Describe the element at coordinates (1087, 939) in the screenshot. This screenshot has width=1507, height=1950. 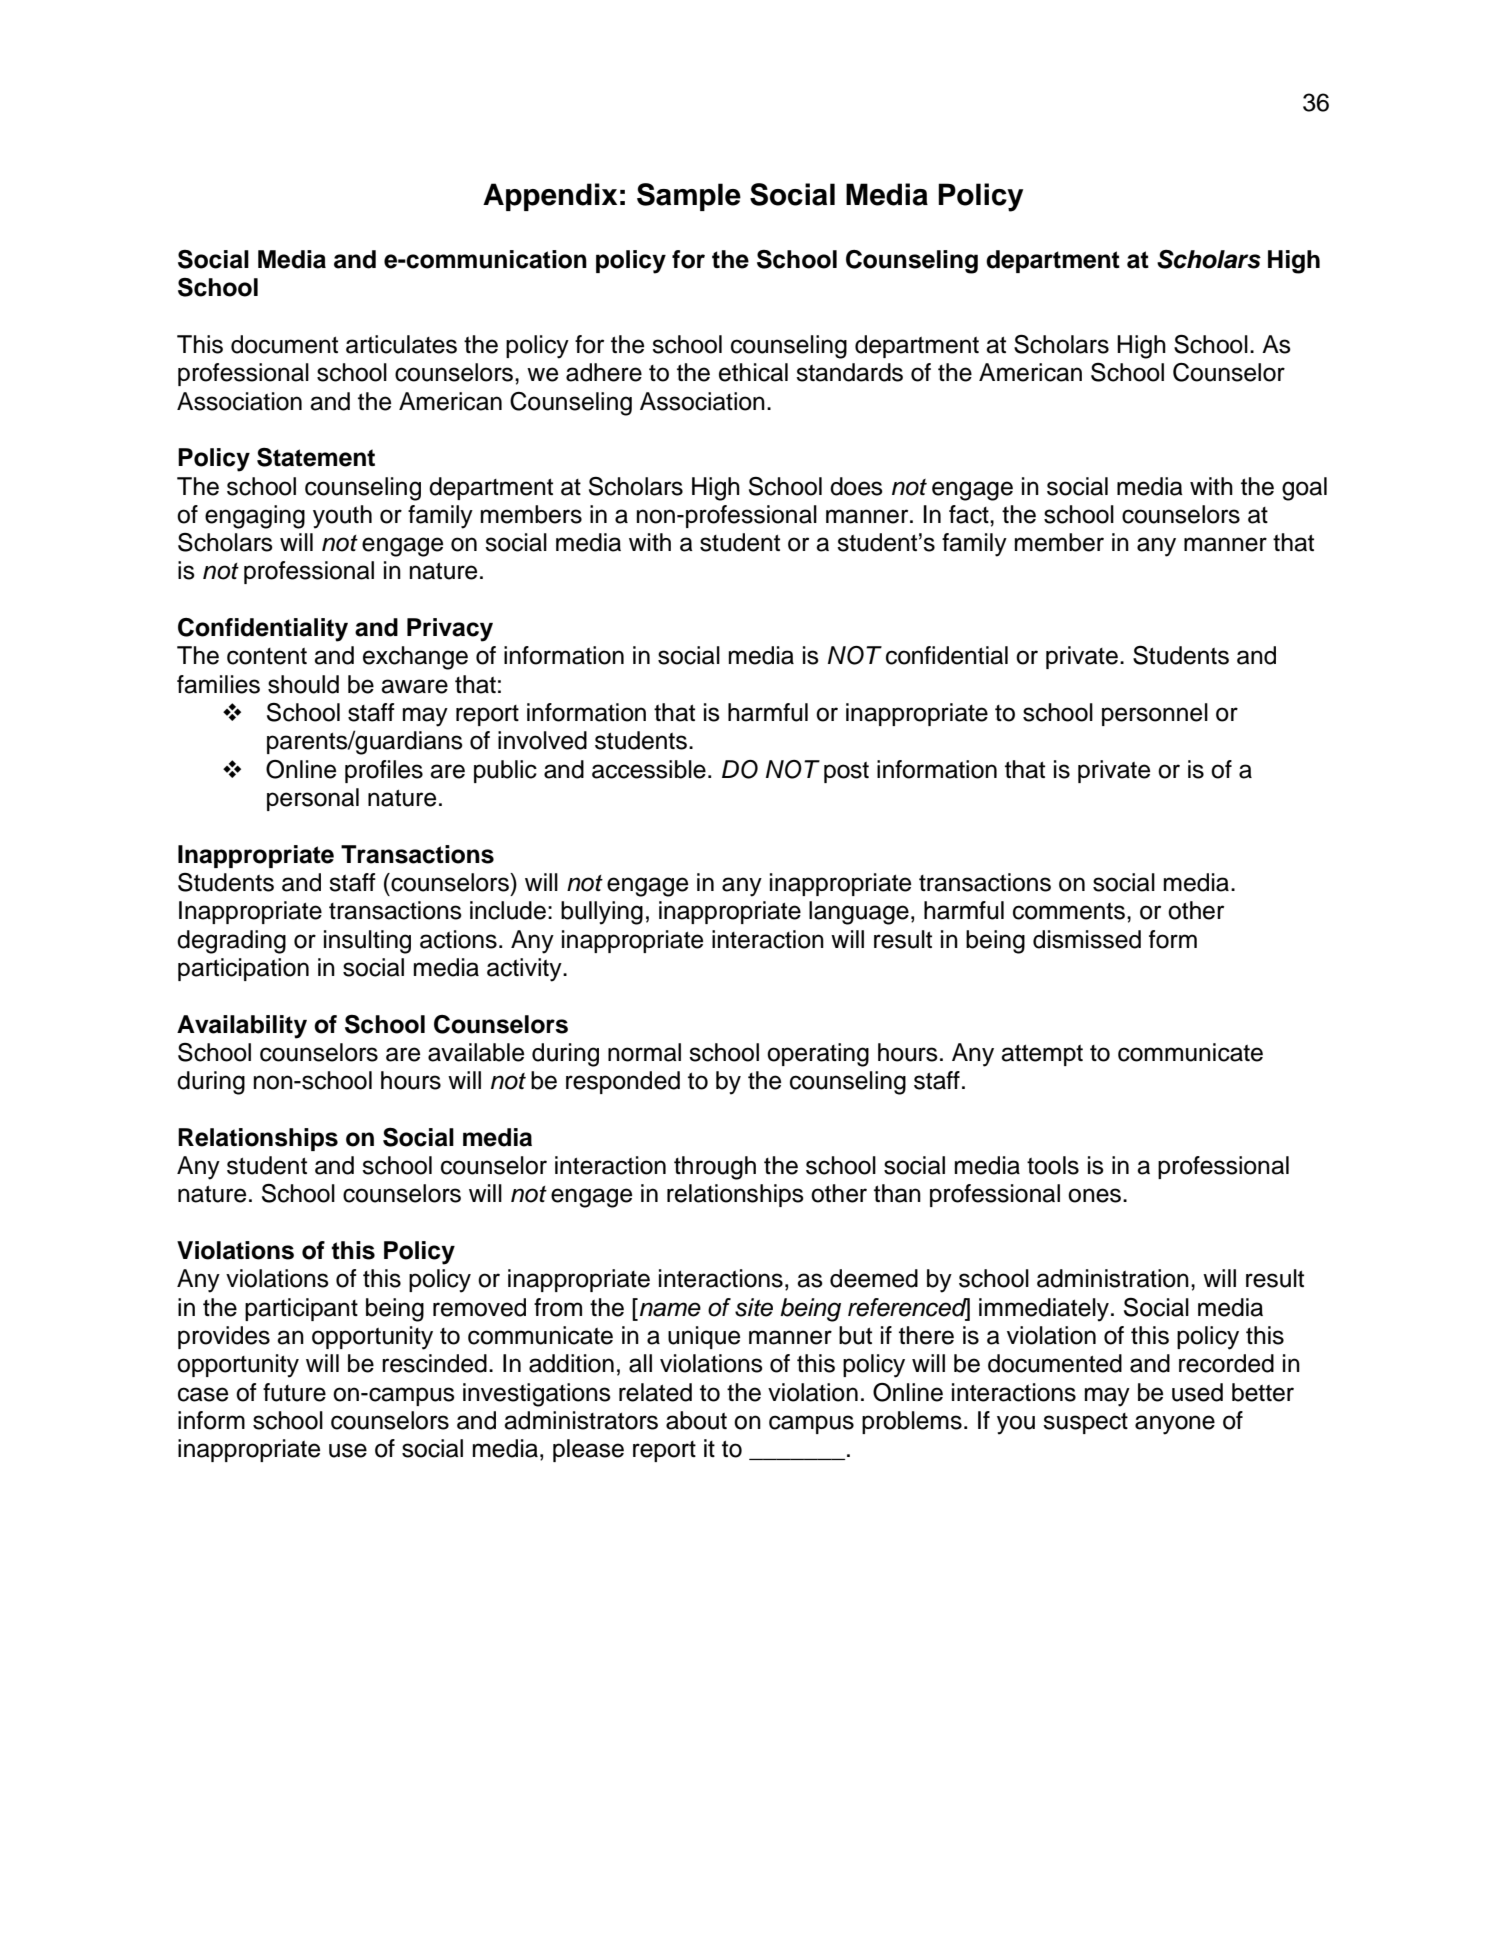
I see `dismissed` at that location.
